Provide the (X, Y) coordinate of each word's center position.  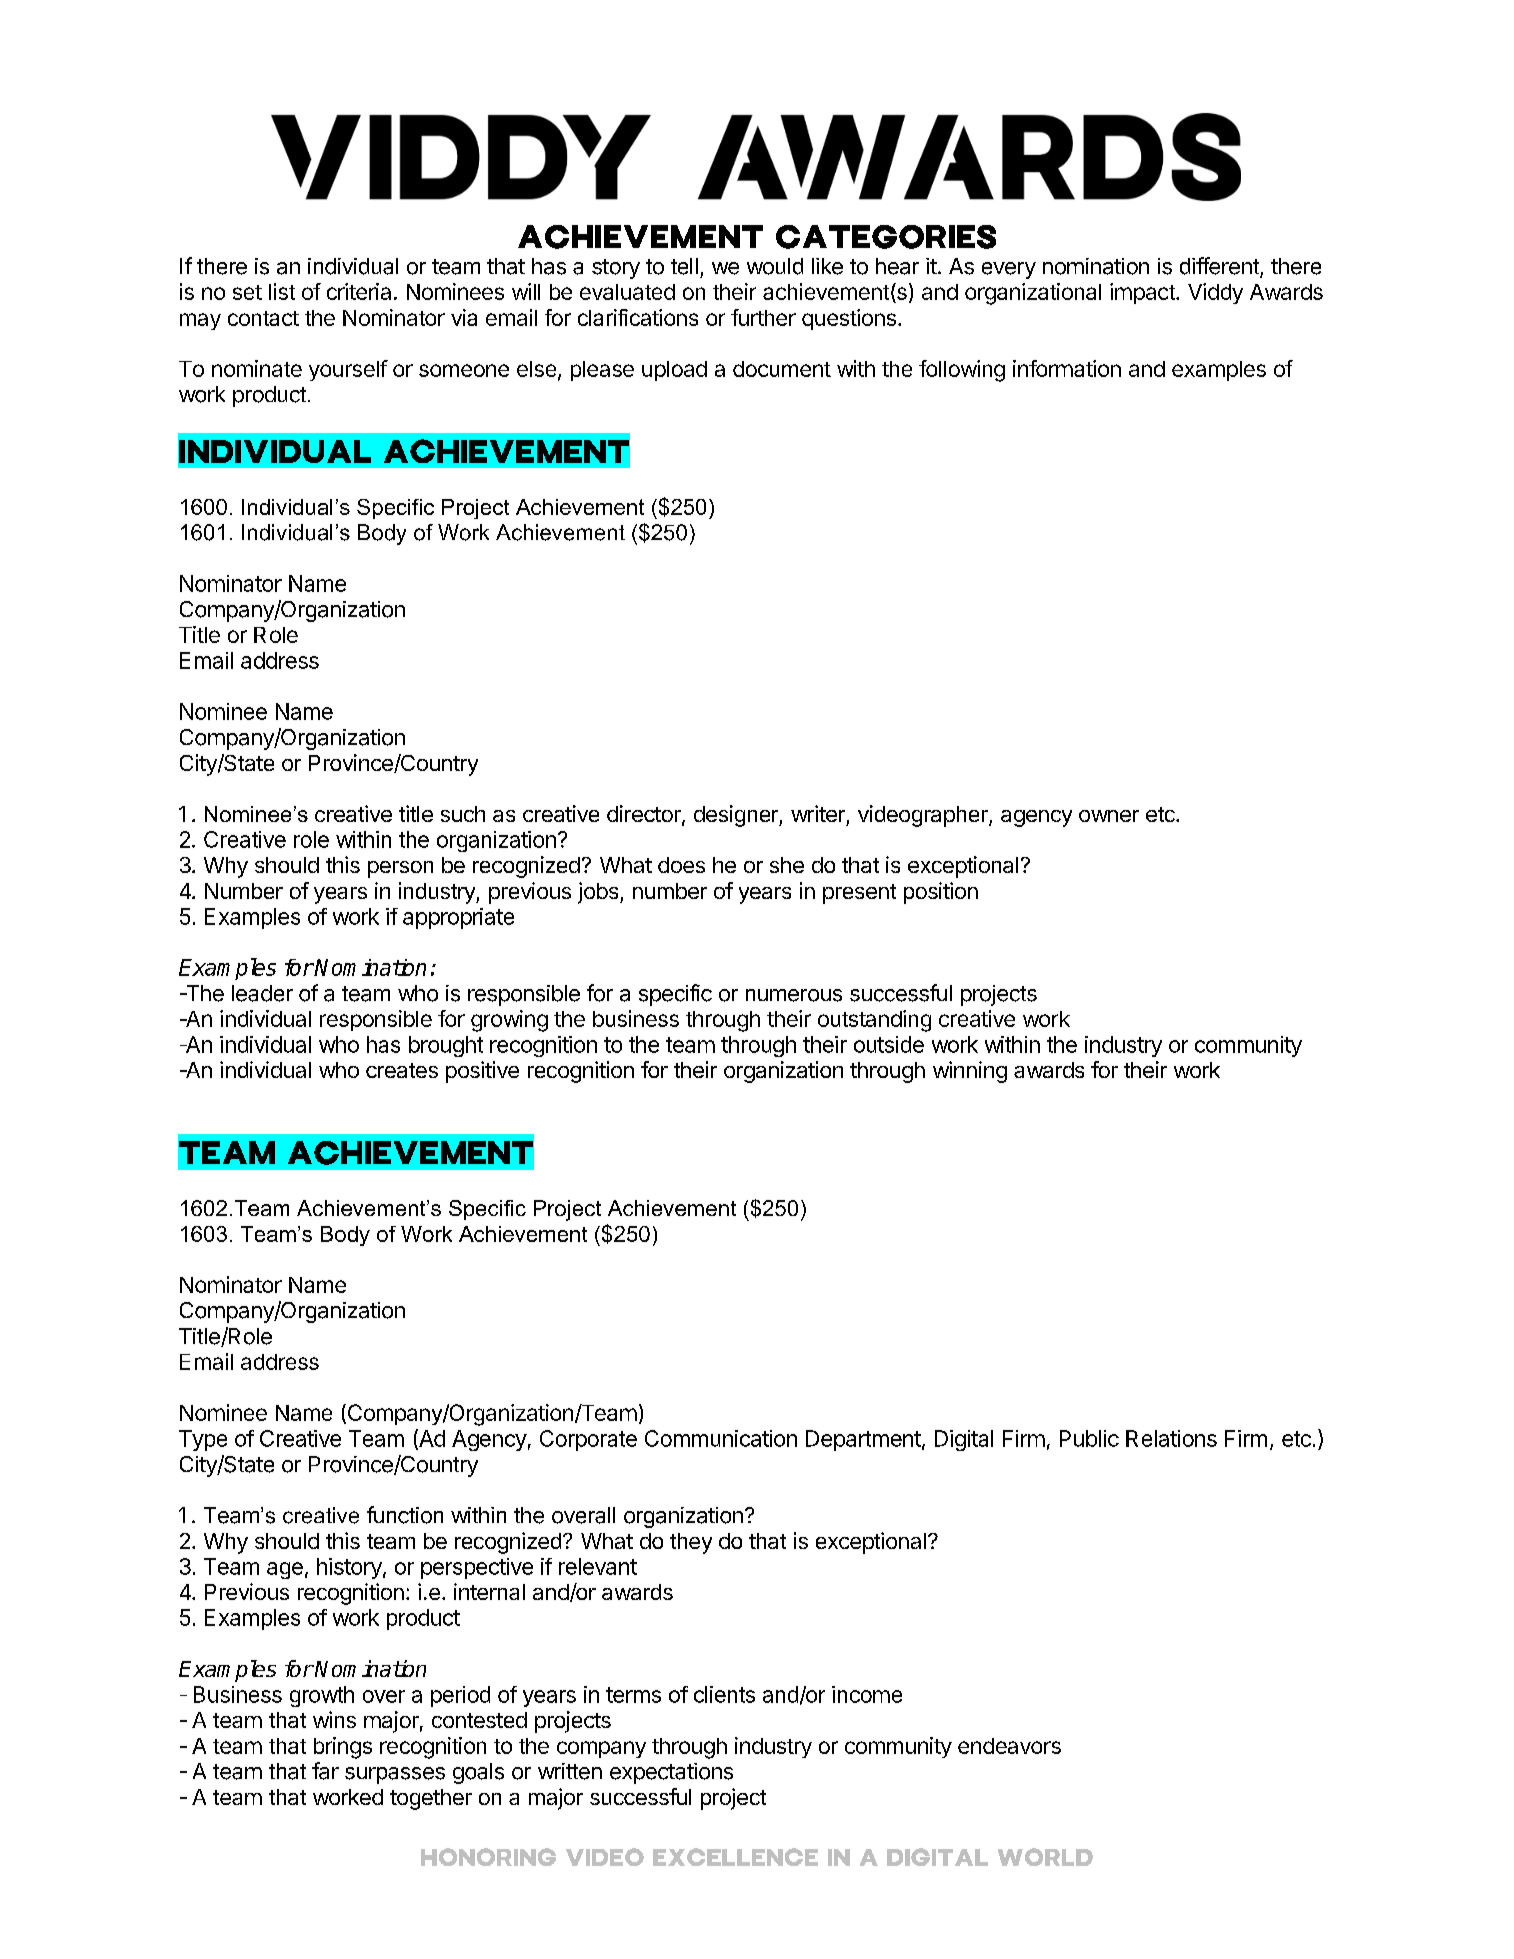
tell (684, 266)
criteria (359, 291)
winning (970, 1072)
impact (1143, 293)
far (325, 1771)
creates (402, 1070)
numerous (794, 995)
